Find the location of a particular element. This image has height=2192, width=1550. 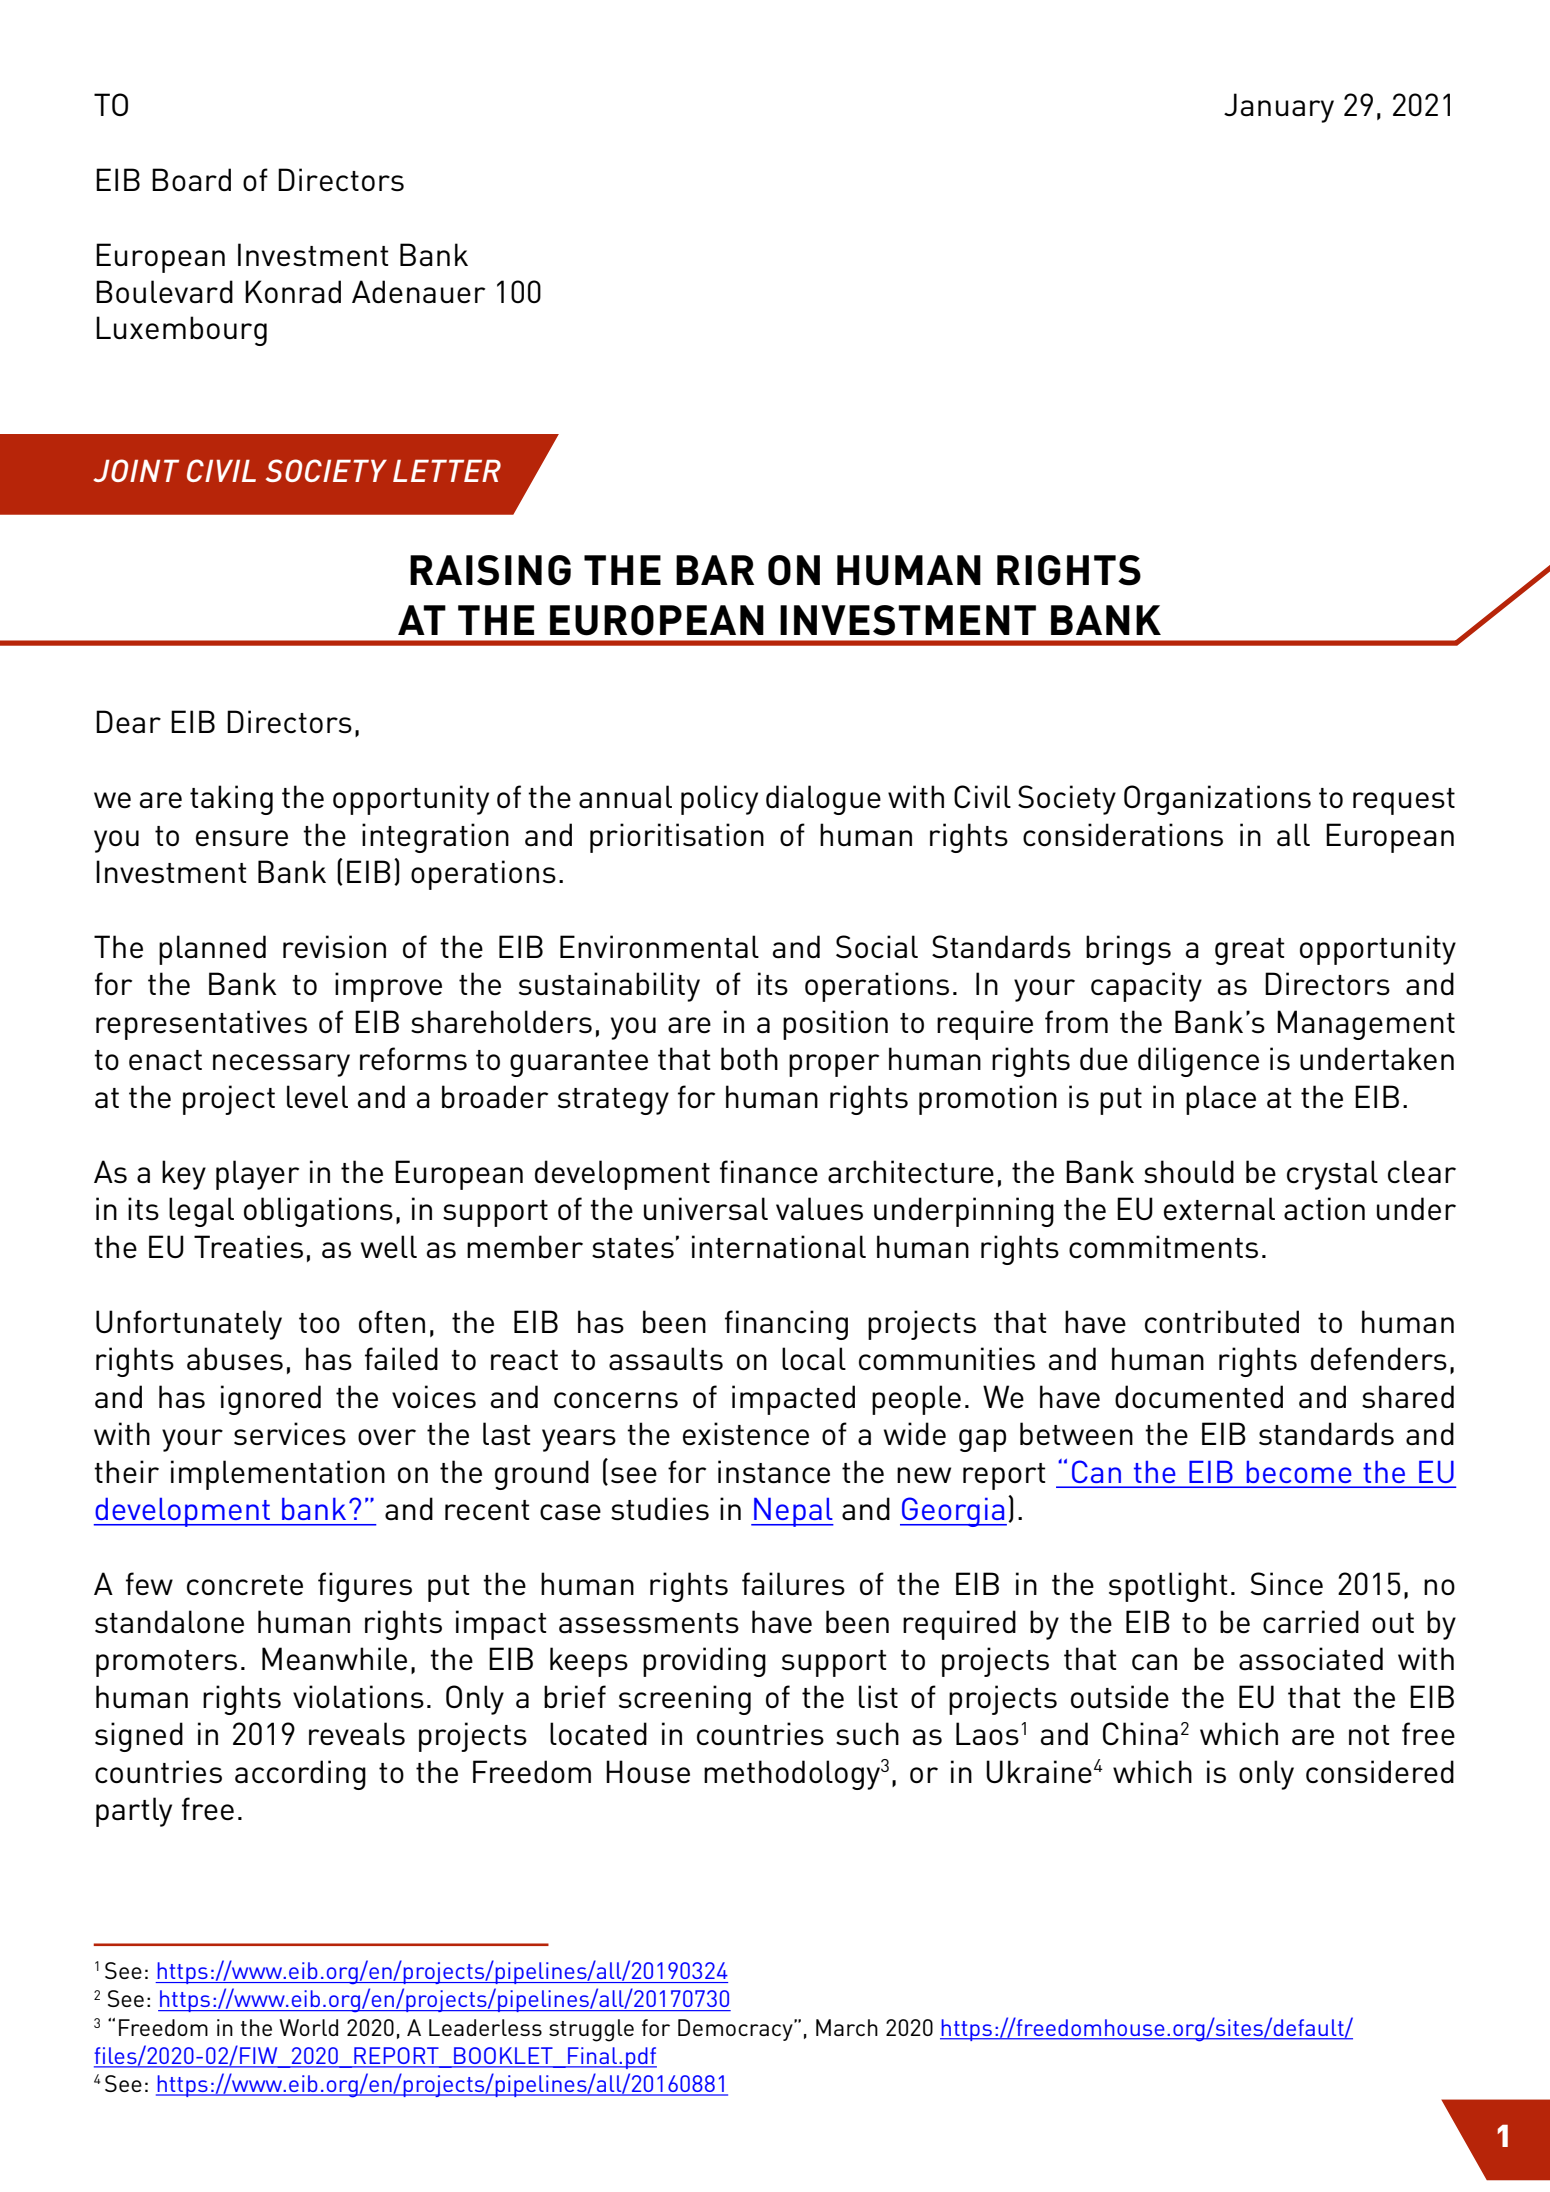

Democracy is located at coordinates (736, 2030).
